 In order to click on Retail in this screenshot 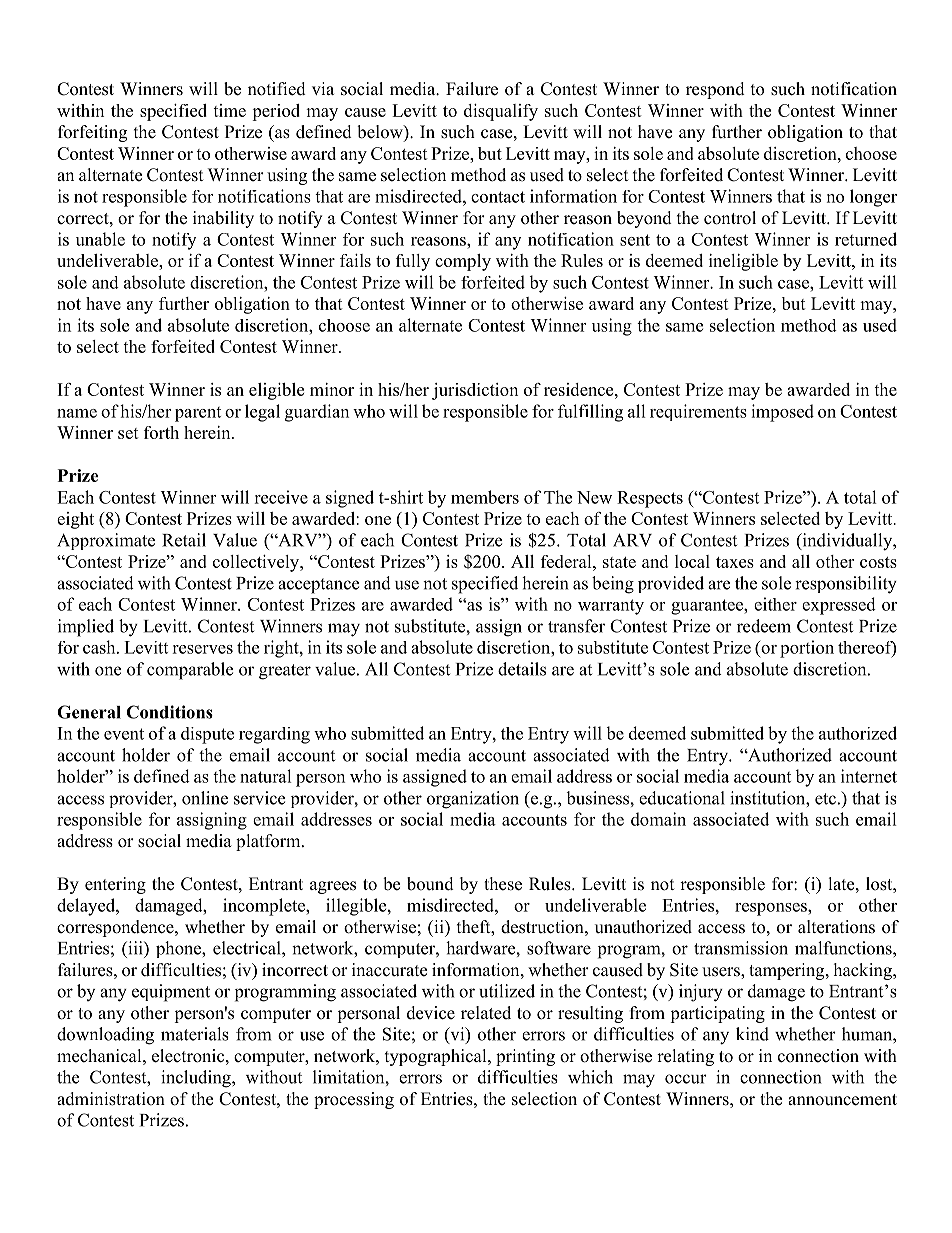, I will do `click(184, 540)`.
